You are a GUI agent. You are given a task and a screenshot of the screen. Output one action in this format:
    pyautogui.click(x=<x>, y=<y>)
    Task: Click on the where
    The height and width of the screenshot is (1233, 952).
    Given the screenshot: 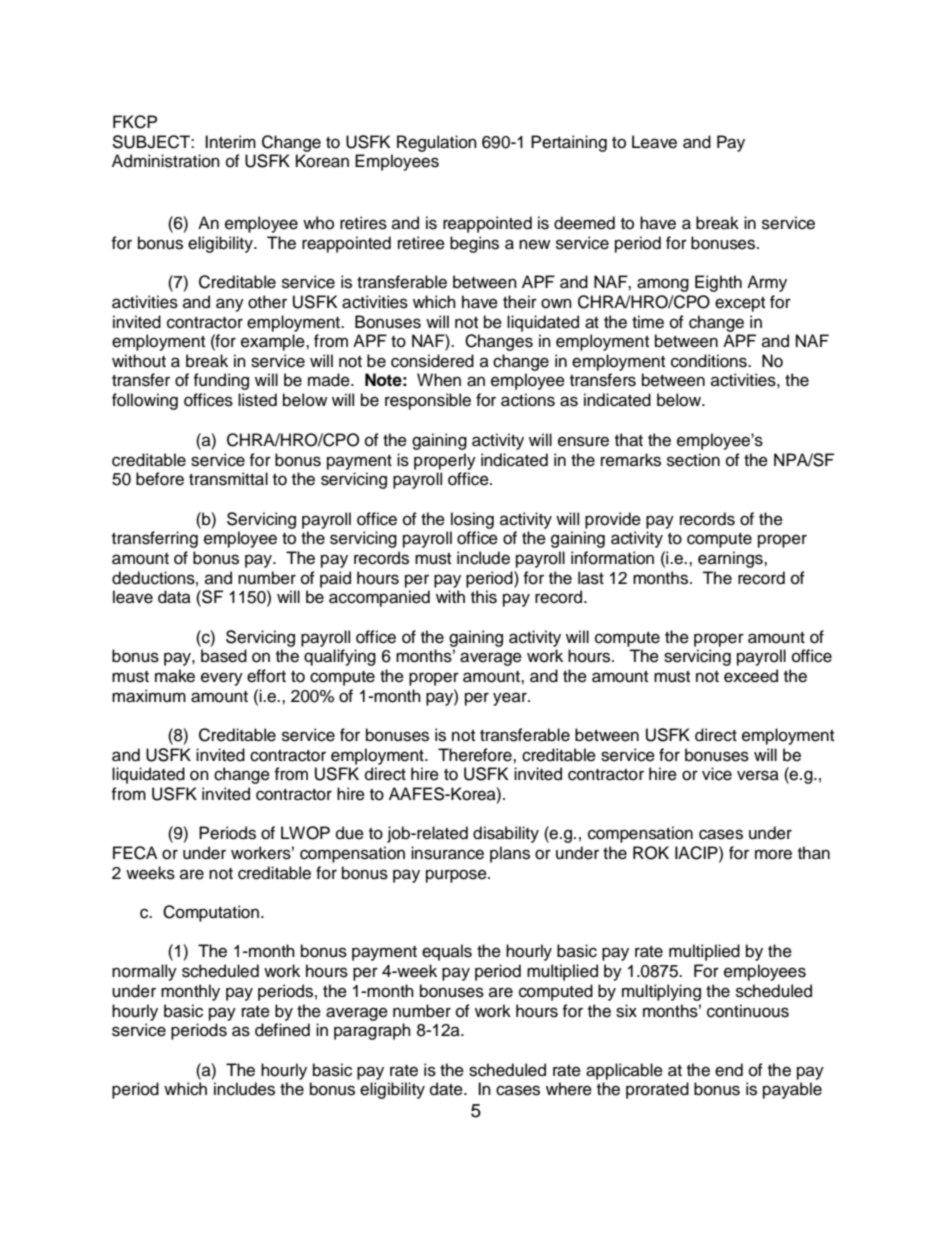 What is the action you would take?
    pyautogui.click(x=569, y=1089)
